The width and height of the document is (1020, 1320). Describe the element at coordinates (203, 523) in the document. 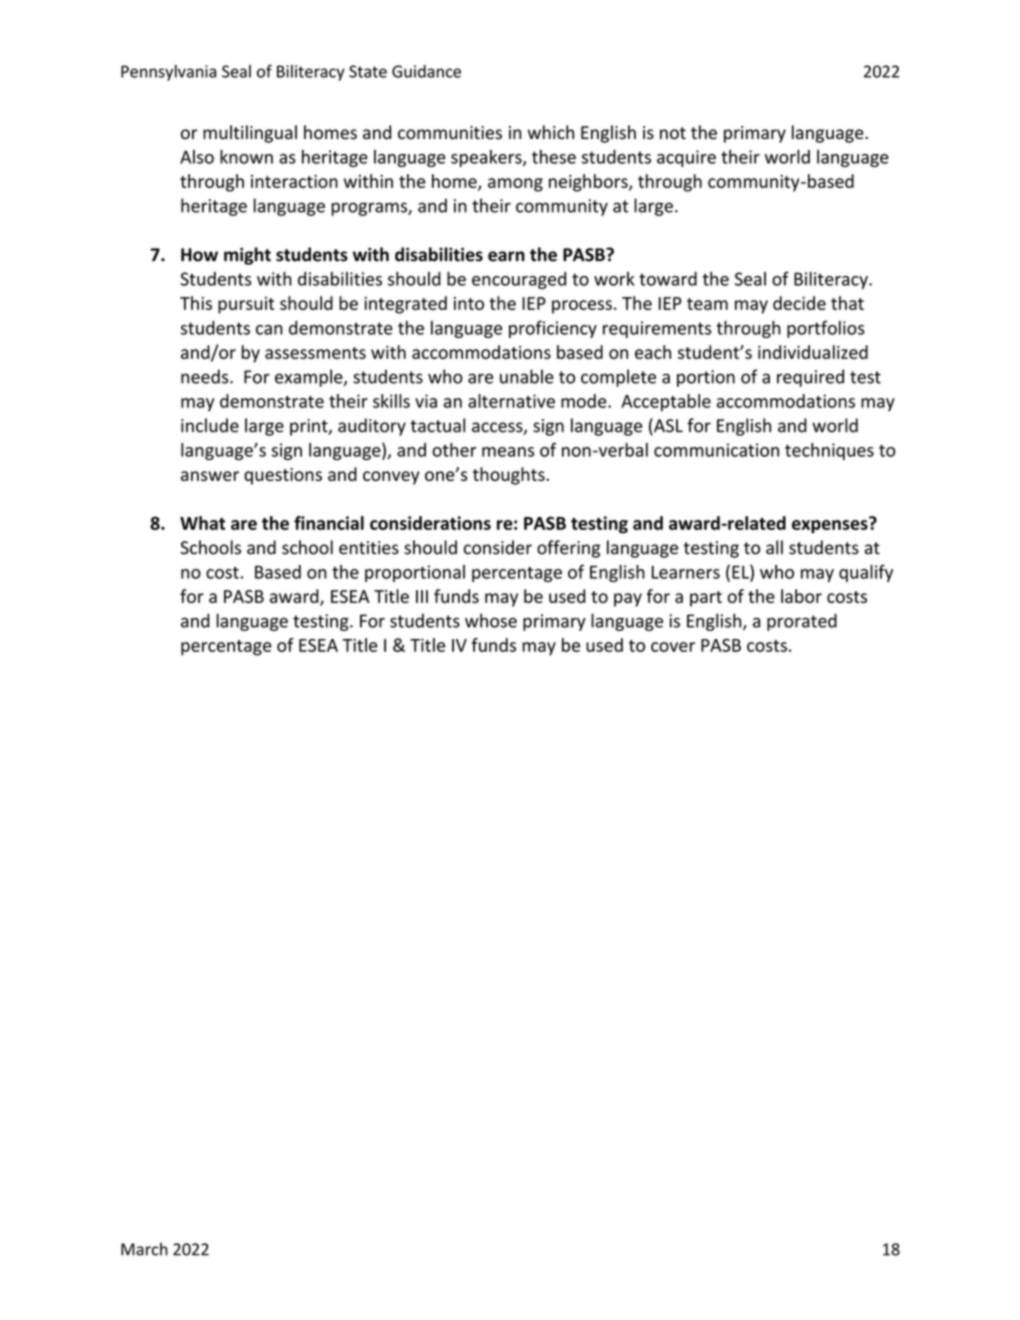

I see `What` at that location.
